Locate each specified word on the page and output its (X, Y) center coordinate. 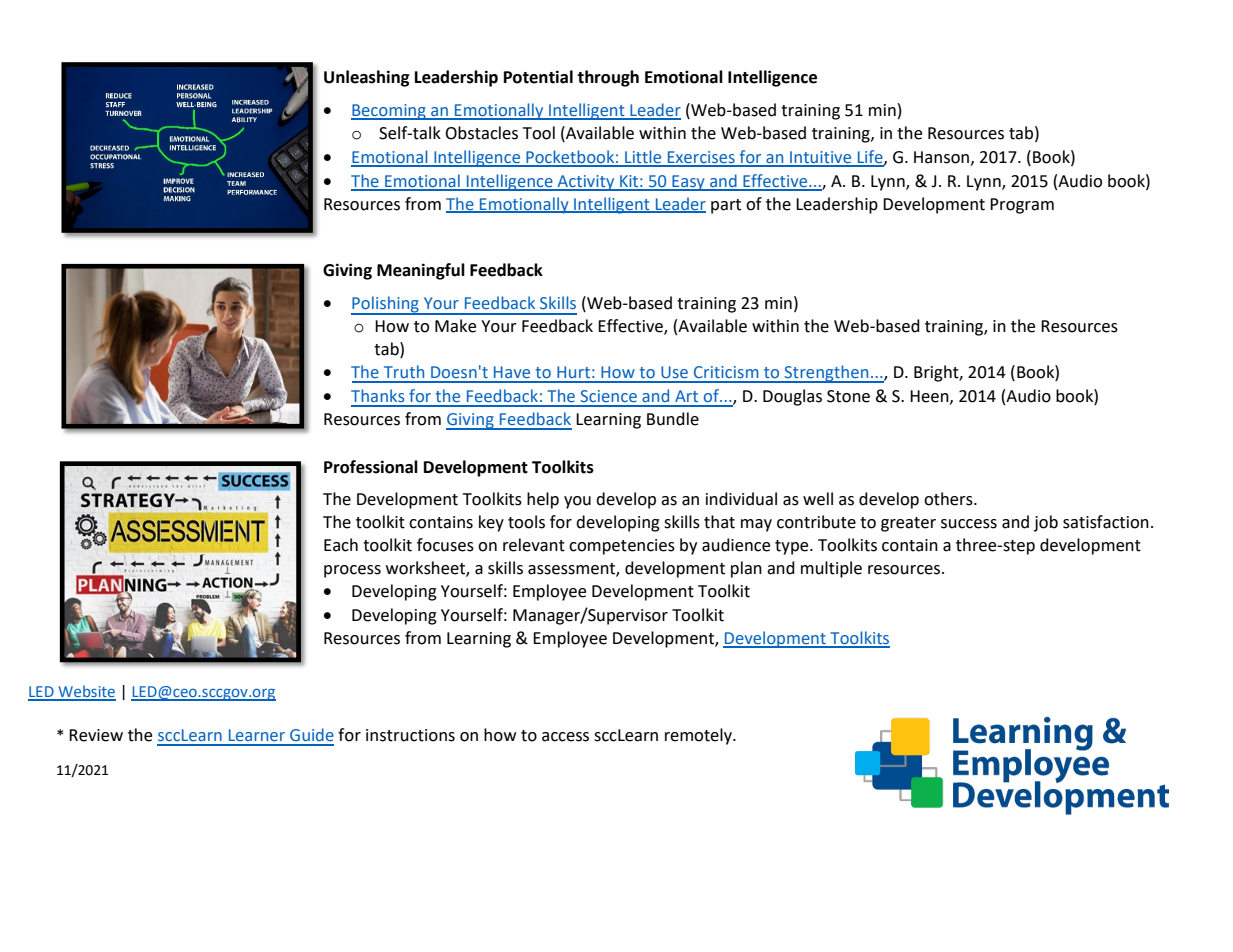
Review (96, 735)
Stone (848, 396)
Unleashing (367, 78)
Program (1022, 206)
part (726, 206)
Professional (371, 467)
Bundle (673, 419)
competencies (622, 547)
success (969, 524)
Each (341, 545)
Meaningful (421, 271)
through (608, 78)
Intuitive (821, 158)
